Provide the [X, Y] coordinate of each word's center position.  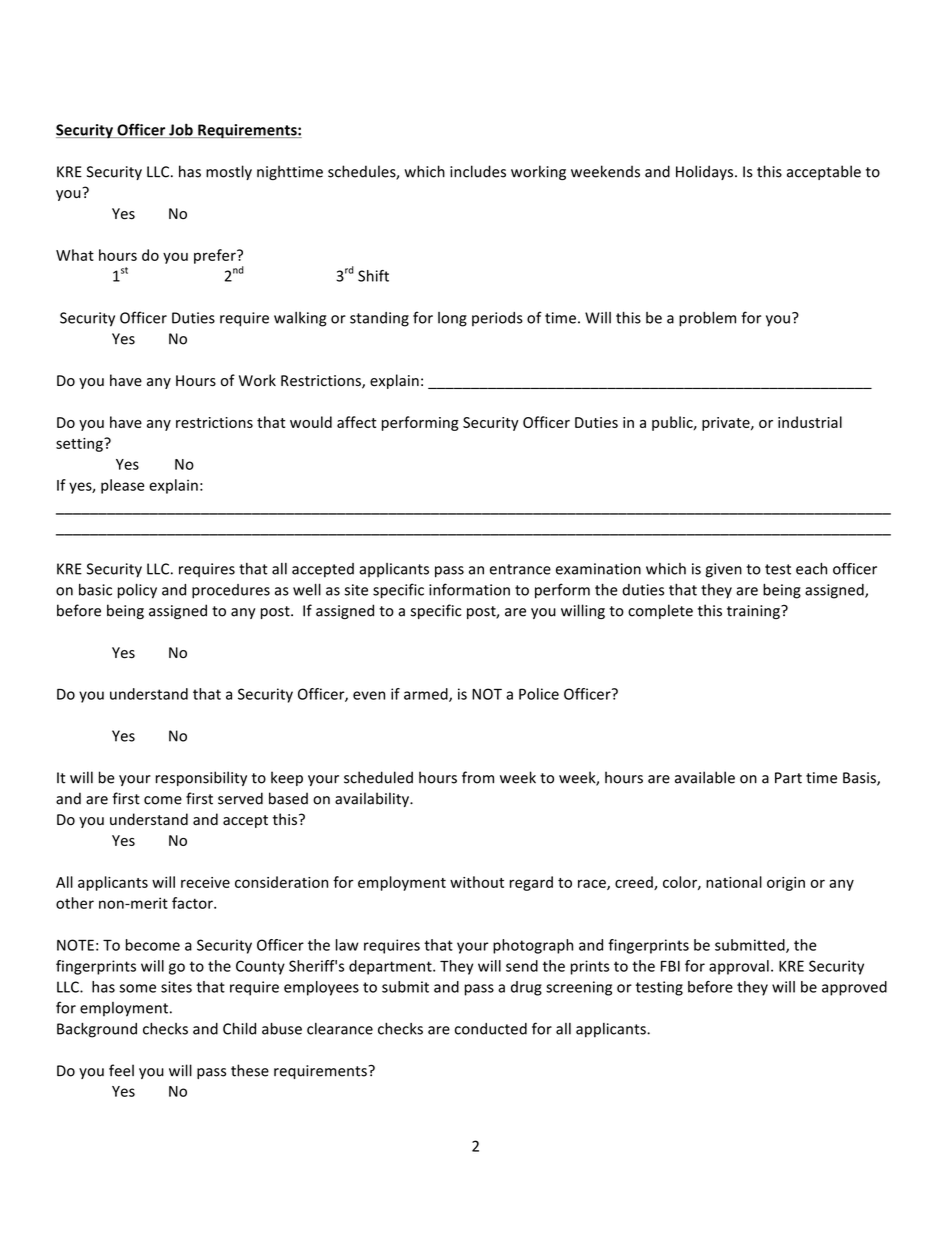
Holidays [706, 172]
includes [478, 171]
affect [356, 422]
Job [181, 130]
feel [121, 1070]
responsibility [201, 778]
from [478, 777]
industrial [810, 422]
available [705, 777]
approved [854, 988]
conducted [491, 1029]
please [122, 486]
